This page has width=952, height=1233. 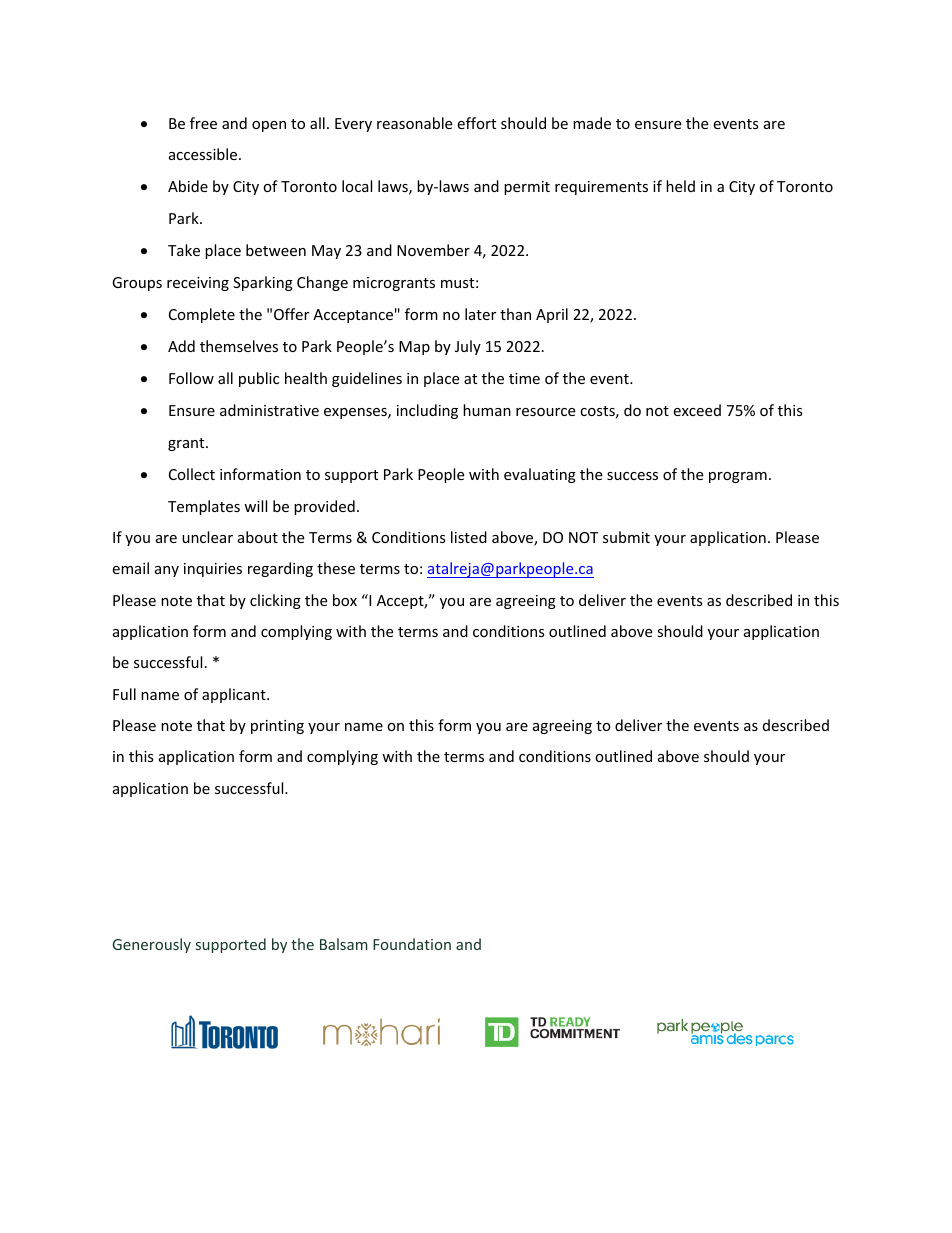 What do you see at coordinates (626, 537) in the page?
I see `submit` at bounding box center [626, 537].
